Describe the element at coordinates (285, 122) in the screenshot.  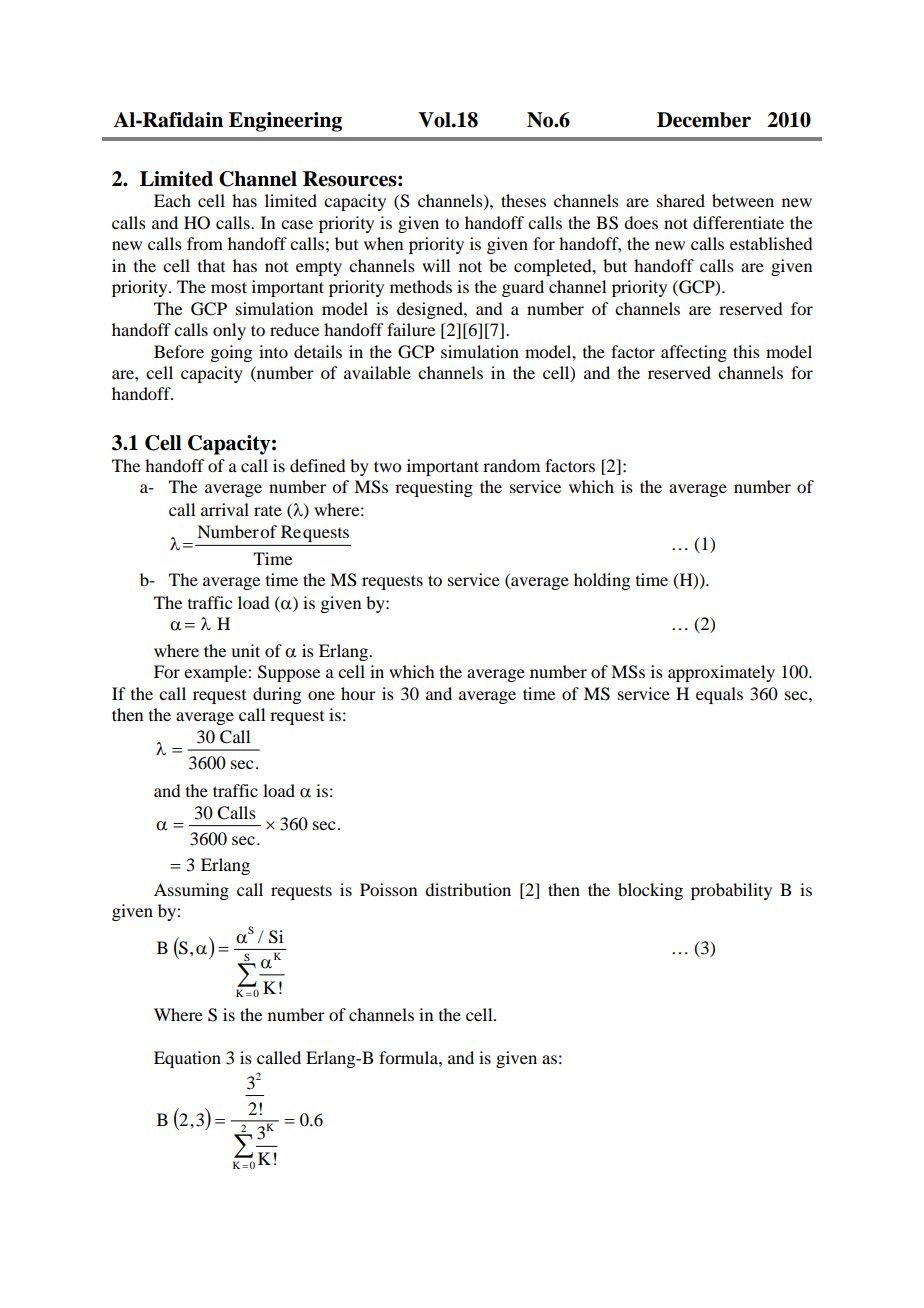
I see `Engineering` at that location.
